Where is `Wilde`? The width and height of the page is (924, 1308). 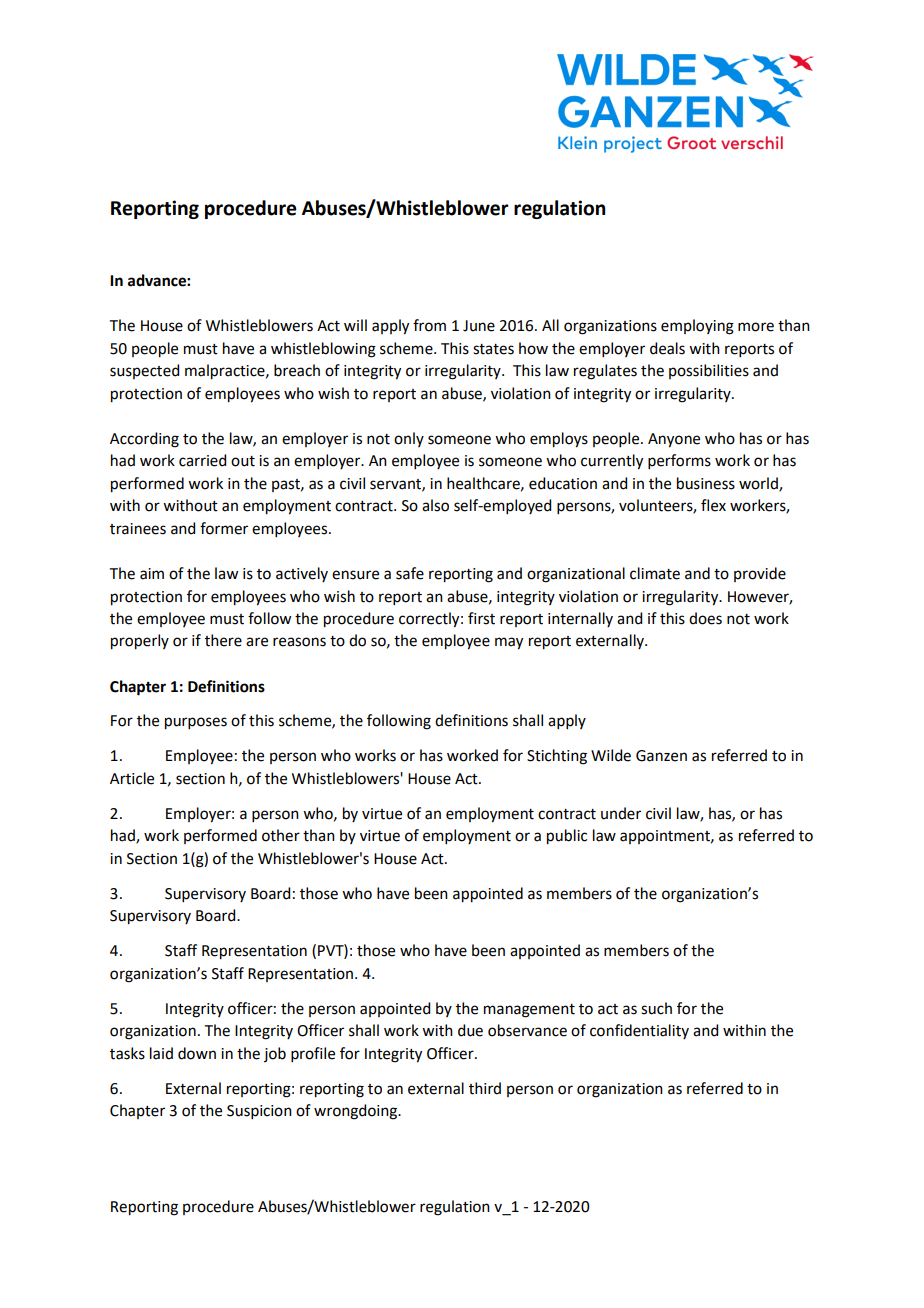 Wilde is located at coordinates (611, 755).
